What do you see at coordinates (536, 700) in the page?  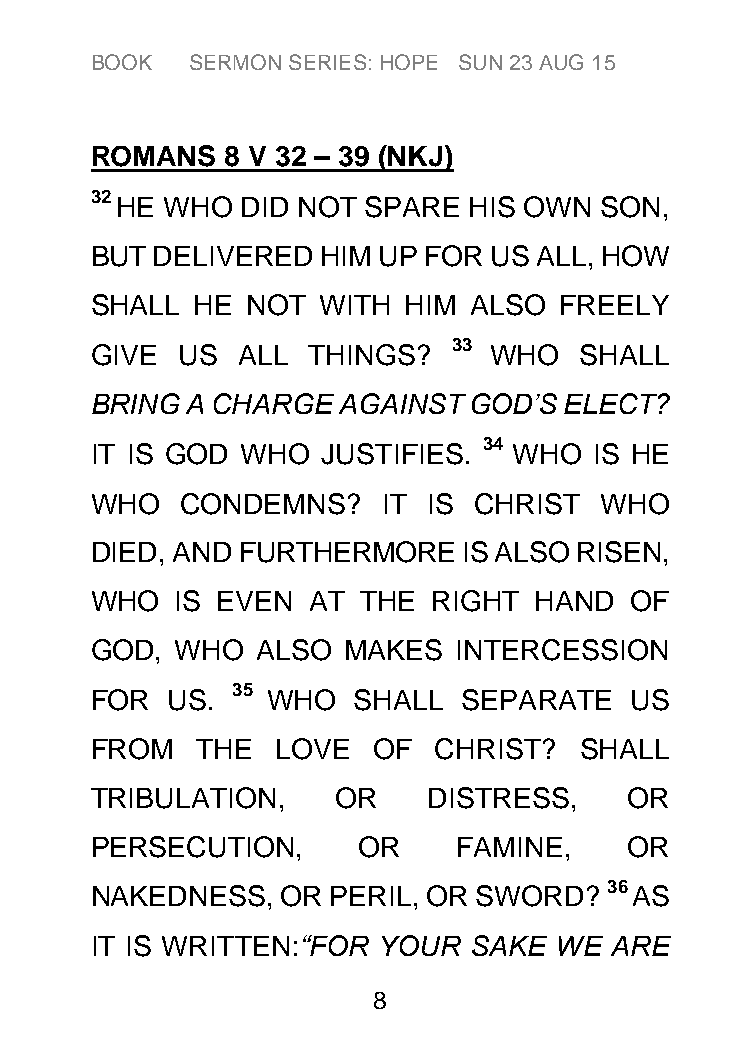 I see `SEPARATE` at bounding box center [536, 700].
